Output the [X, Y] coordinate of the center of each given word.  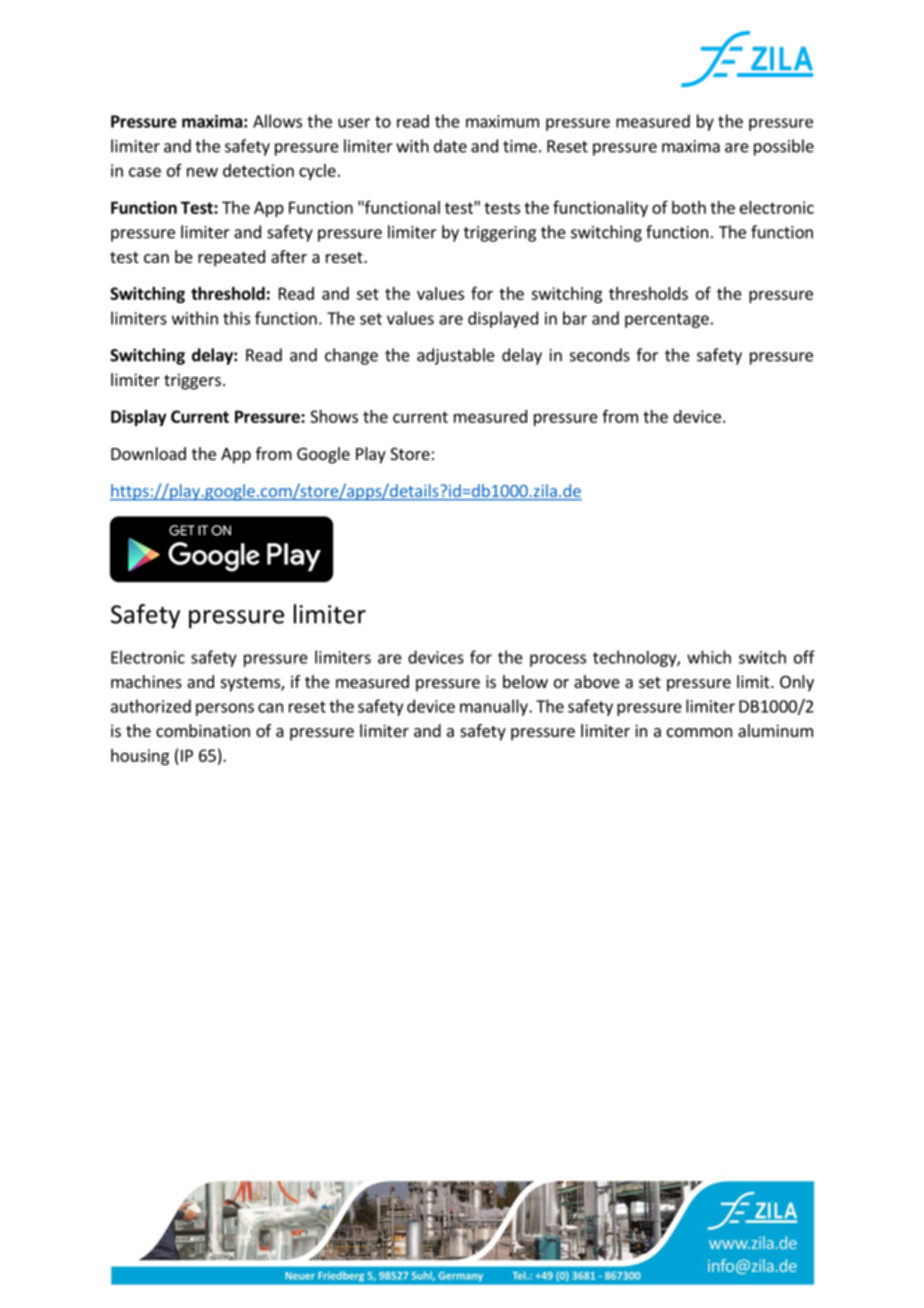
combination [203, 730]
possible [784, 147]
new [202, 172]
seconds [600, 355]
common [699, 732]
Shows [334, 416]
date [450, 146]
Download [148, 453]
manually [495, 707]
